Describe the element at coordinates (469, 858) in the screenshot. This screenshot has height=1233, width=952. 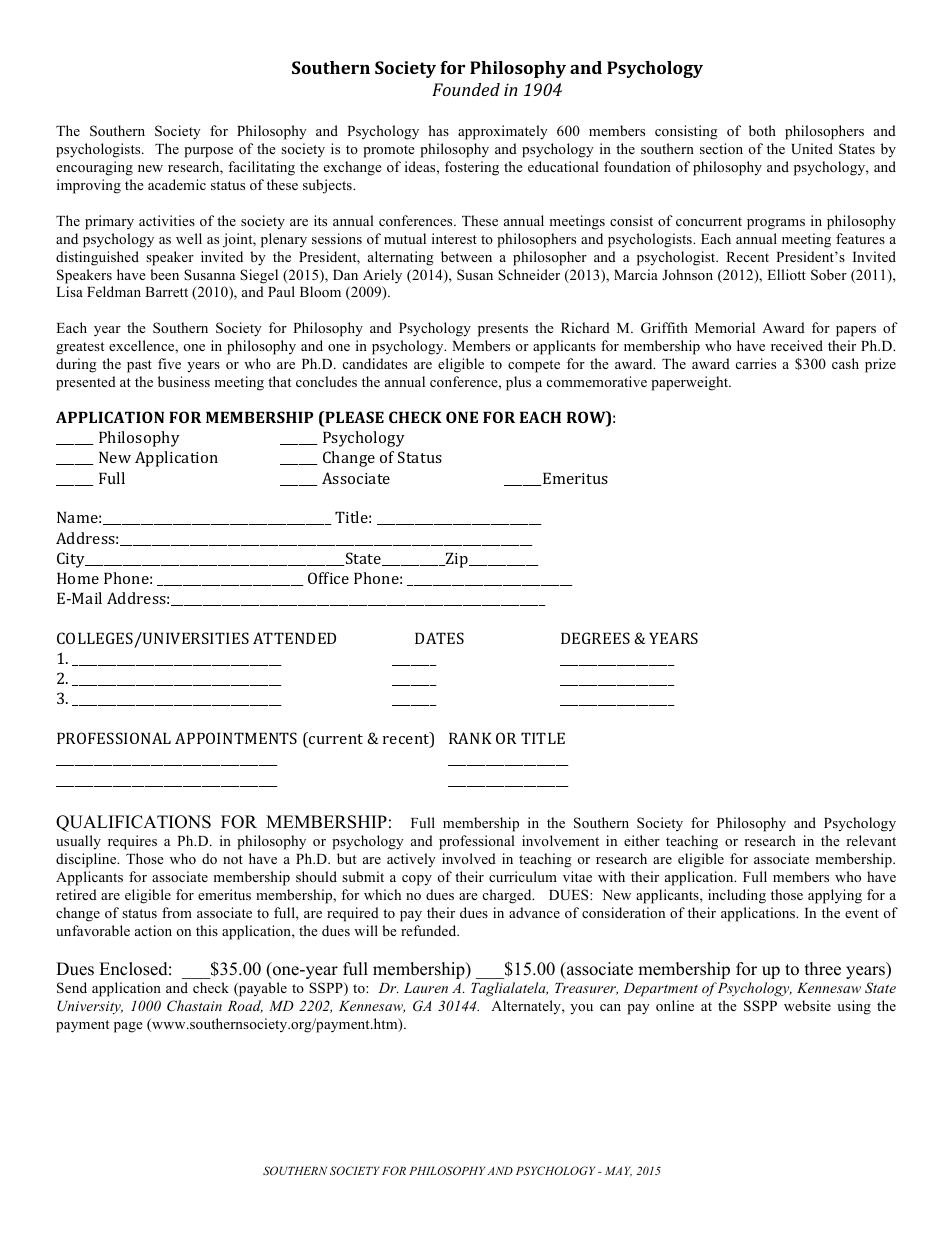
I see `involved` at that location.
